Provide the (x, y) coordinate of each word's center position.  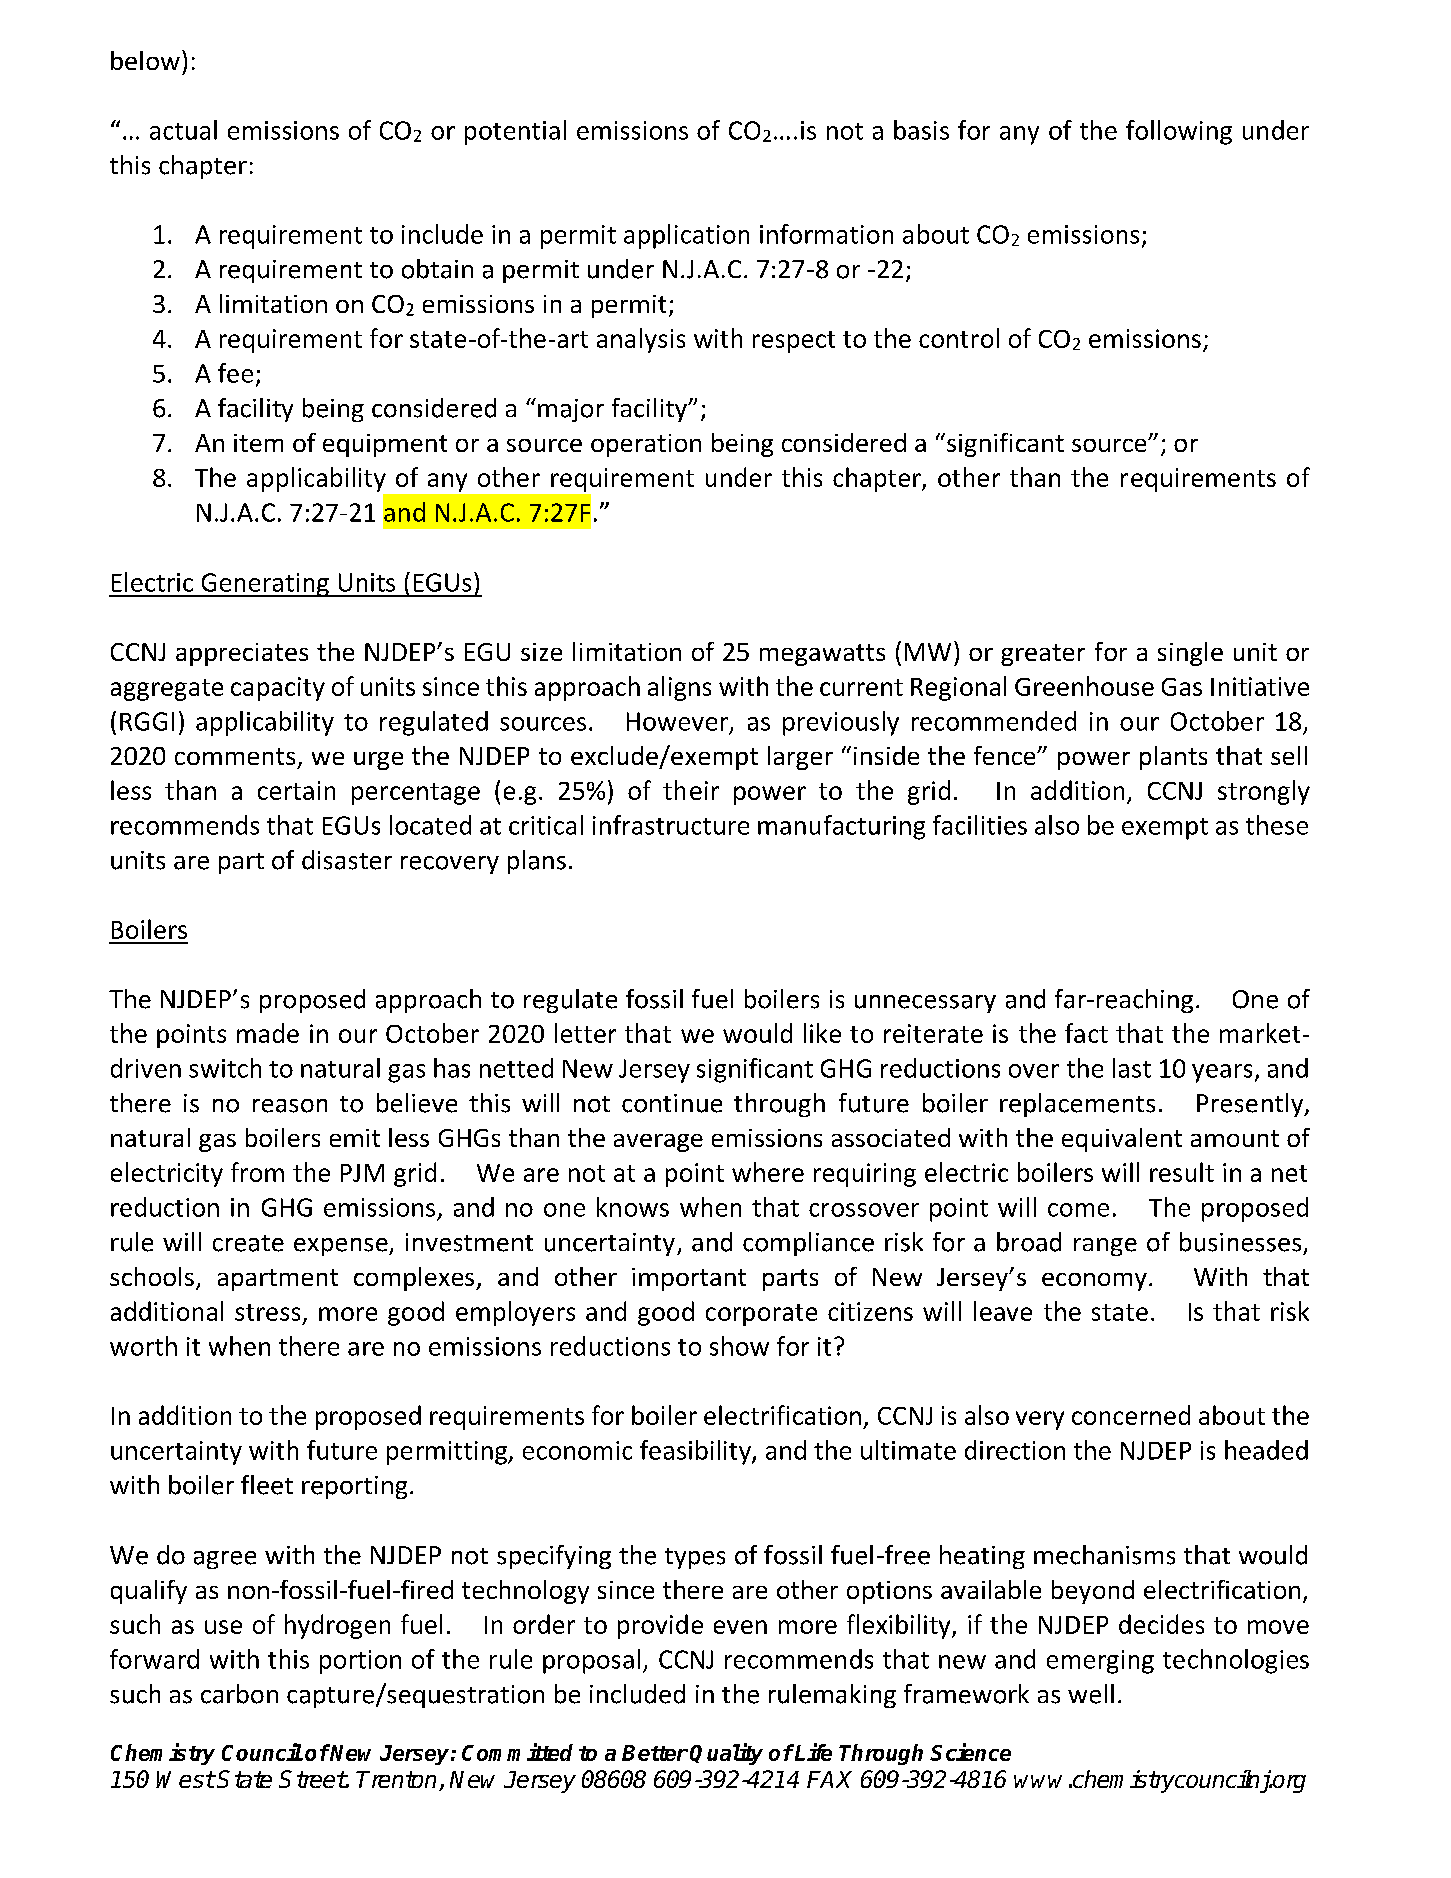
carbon (239, 1694)
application (686, 236)
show (739, 1346)
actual (183, 130)
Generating (265, 585)
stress (267, 1312)
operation (646, 445)
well (1091, 1694)
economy (1094, 1282)
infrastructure (671, 825)
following (1179, 132)
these (1277, 825)
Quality (726, 1754)
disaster (347, 860)
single (1190, 654)
